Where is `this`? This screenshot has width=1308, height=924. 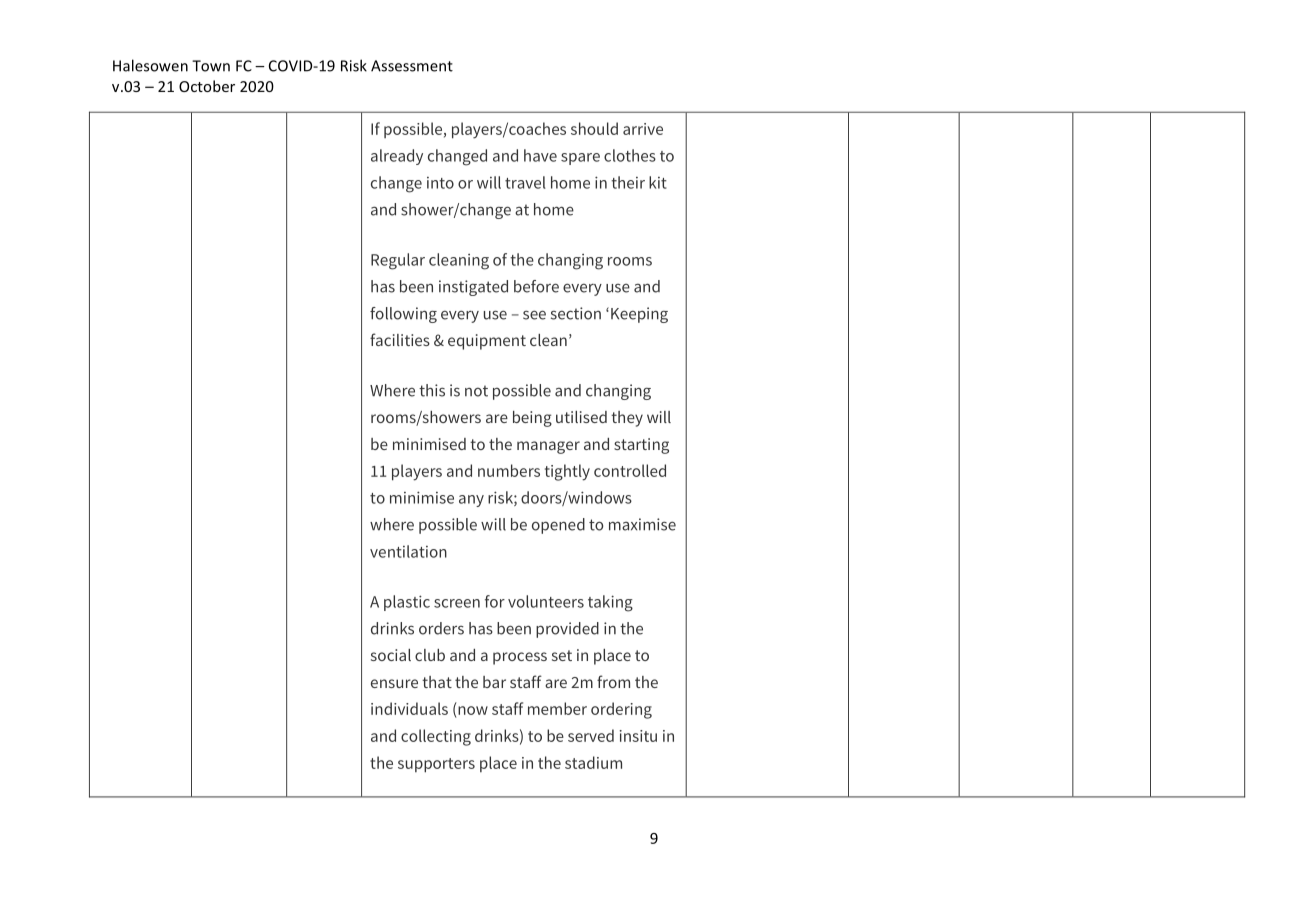 this is located at coordinates (432, 390).
